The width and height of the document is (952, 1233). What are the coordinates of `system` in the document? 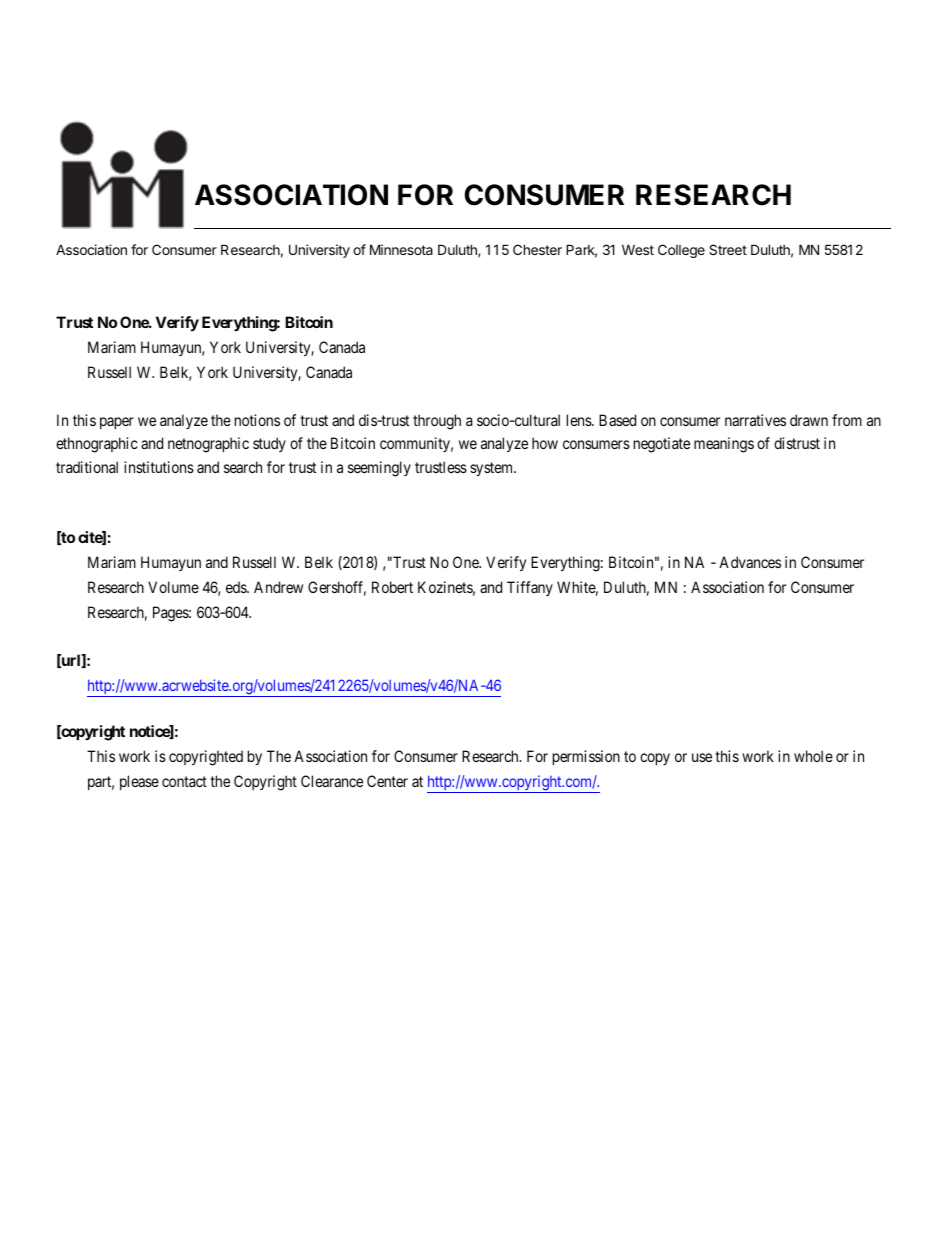 It's located at (493, 469).
